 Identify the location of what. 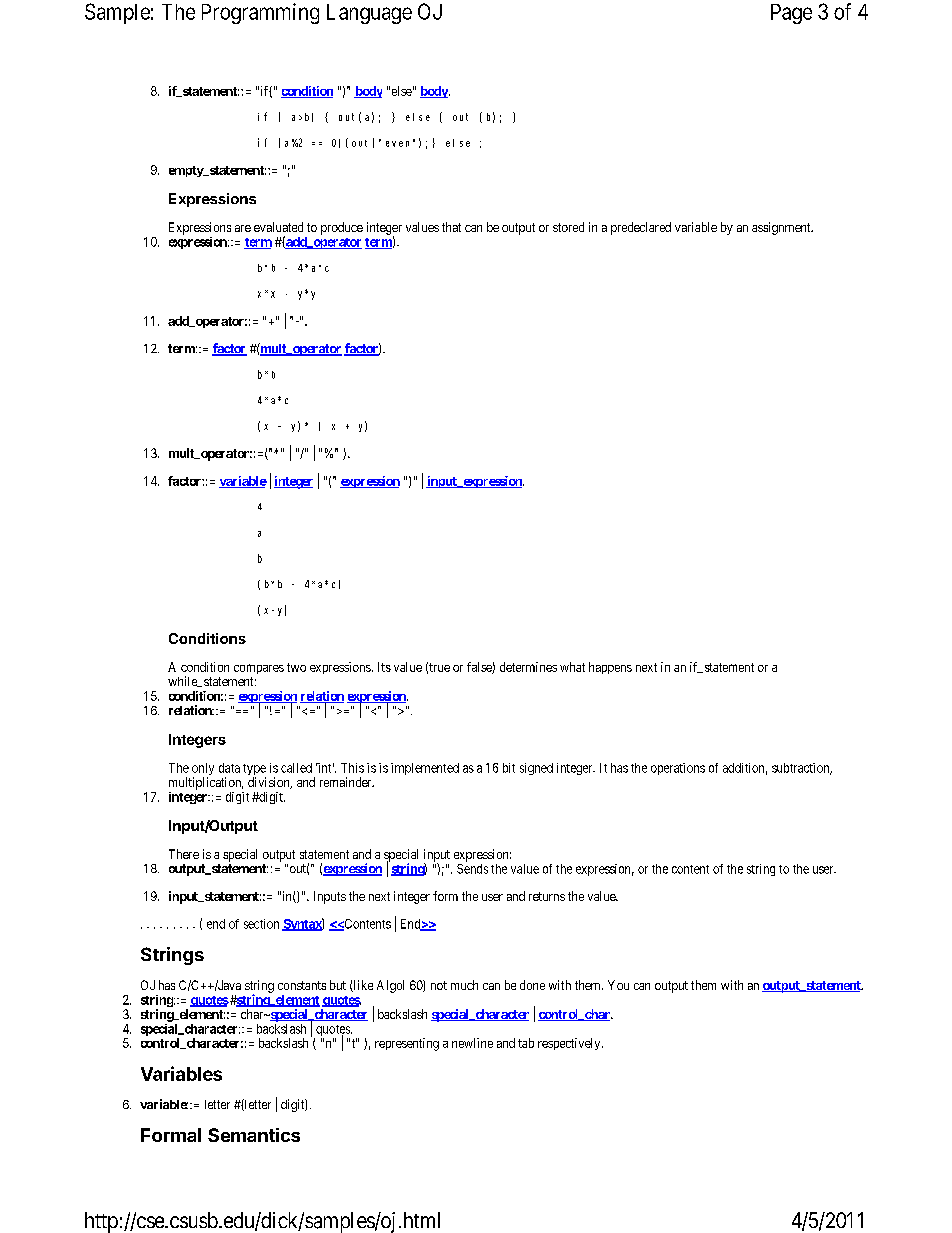
(572, 667).
